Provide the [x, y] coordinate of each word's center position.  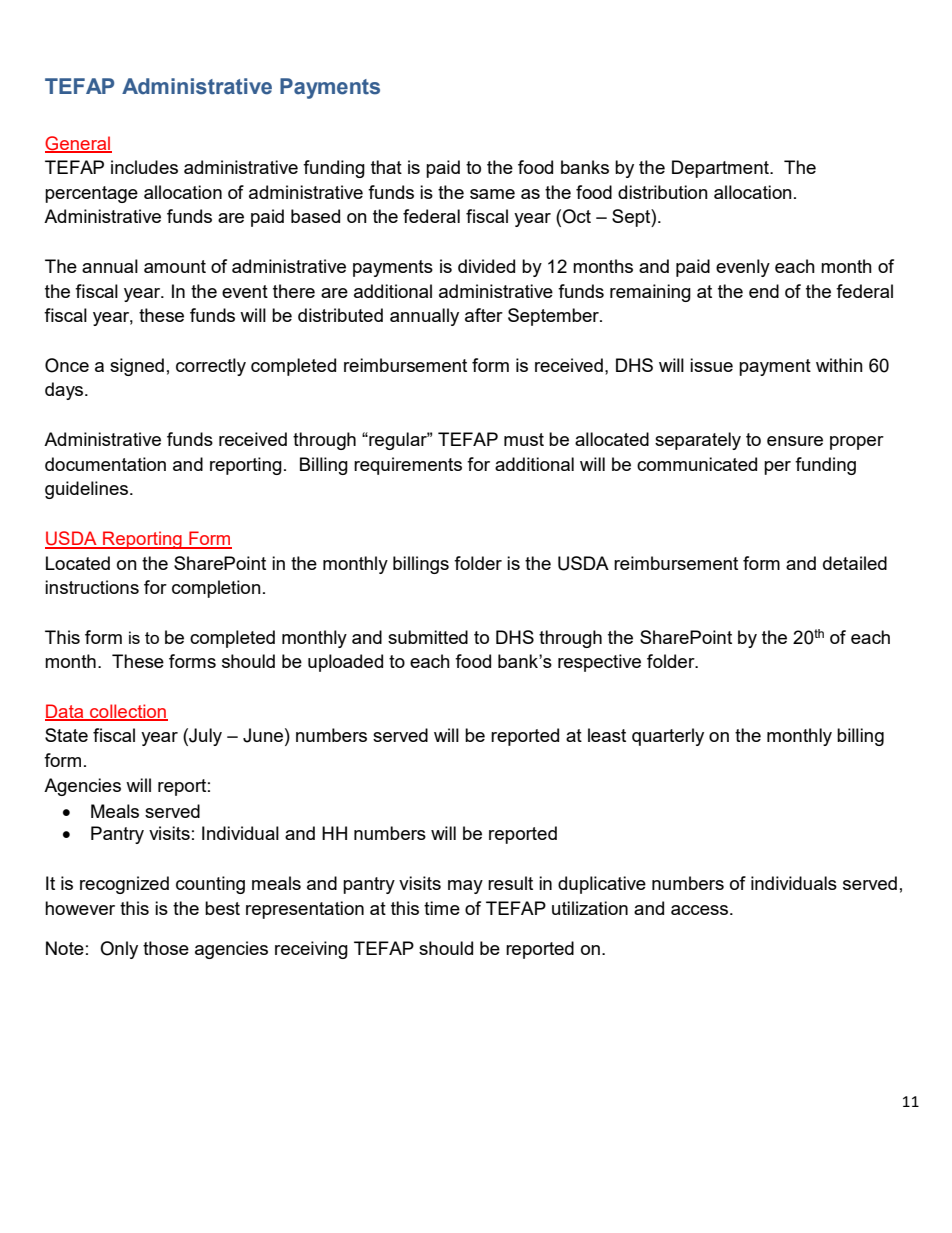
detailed [855, 563]
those [166, 948]
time [442, 908]
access [701, 910]
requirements [408, 466]
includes [144, 167]
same [492, 194]
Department [721, 169]
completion [216, 589]
